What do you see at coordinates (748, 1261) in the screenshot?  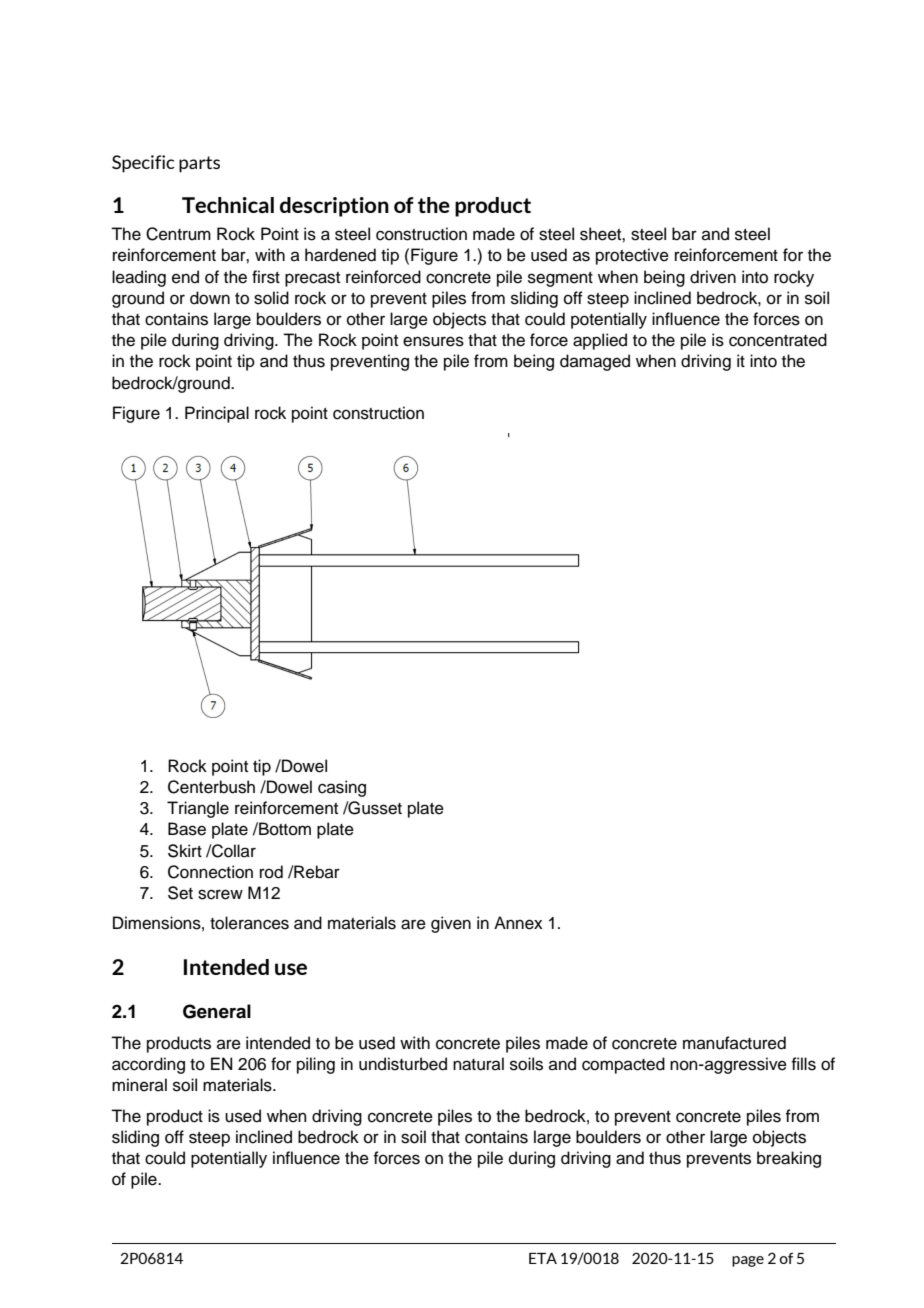 I see `page` at bounding box center [748, 1261].
